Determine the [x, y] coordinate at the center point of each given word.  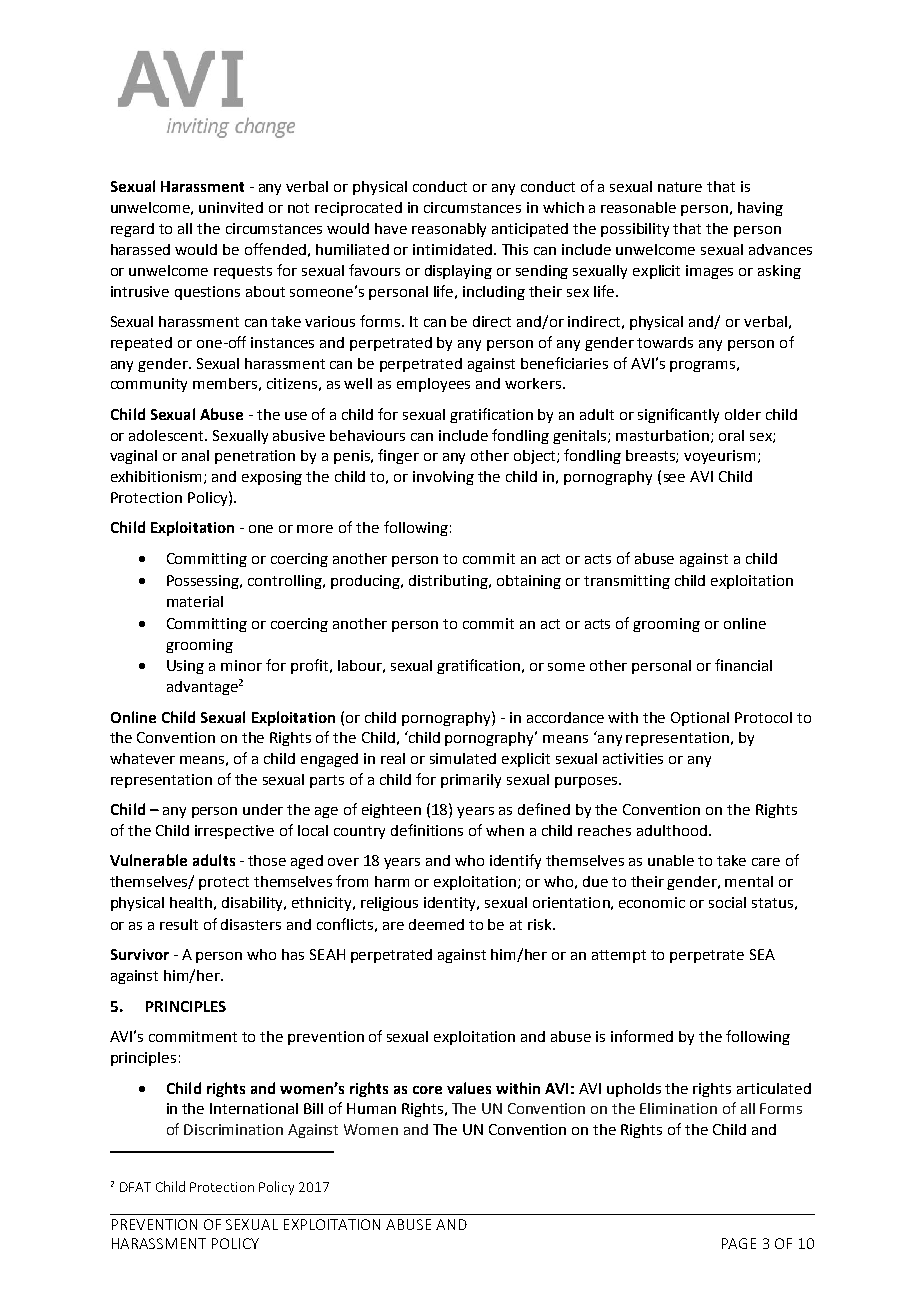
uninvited [231, 207]
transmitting [627, 582]
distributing [450, 582]
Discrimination [233, 1129]
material [195, 601]
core [427, 1090]
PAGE [739, 1243]
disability [254, 904]
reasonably [449, 230]
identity [451, 904]
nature [680, 187]
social [727, 902]
